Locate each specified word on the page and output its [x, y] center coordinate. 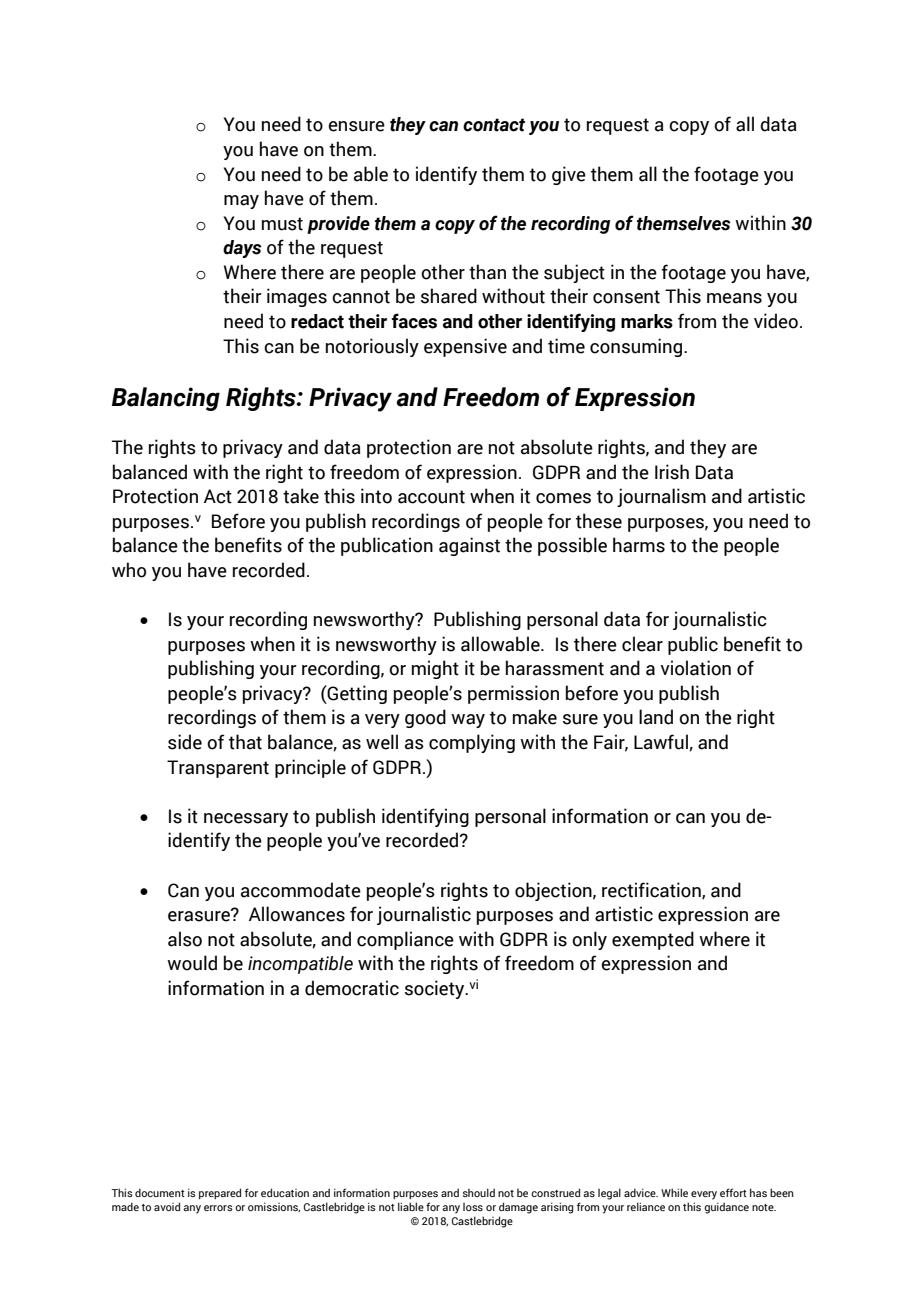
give [569, 175]
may [241, 202]
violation [696, 668]
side [185, 742]
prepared [220, 1193]
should [479, 1192]
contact [494, 125]
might [435, 669]
